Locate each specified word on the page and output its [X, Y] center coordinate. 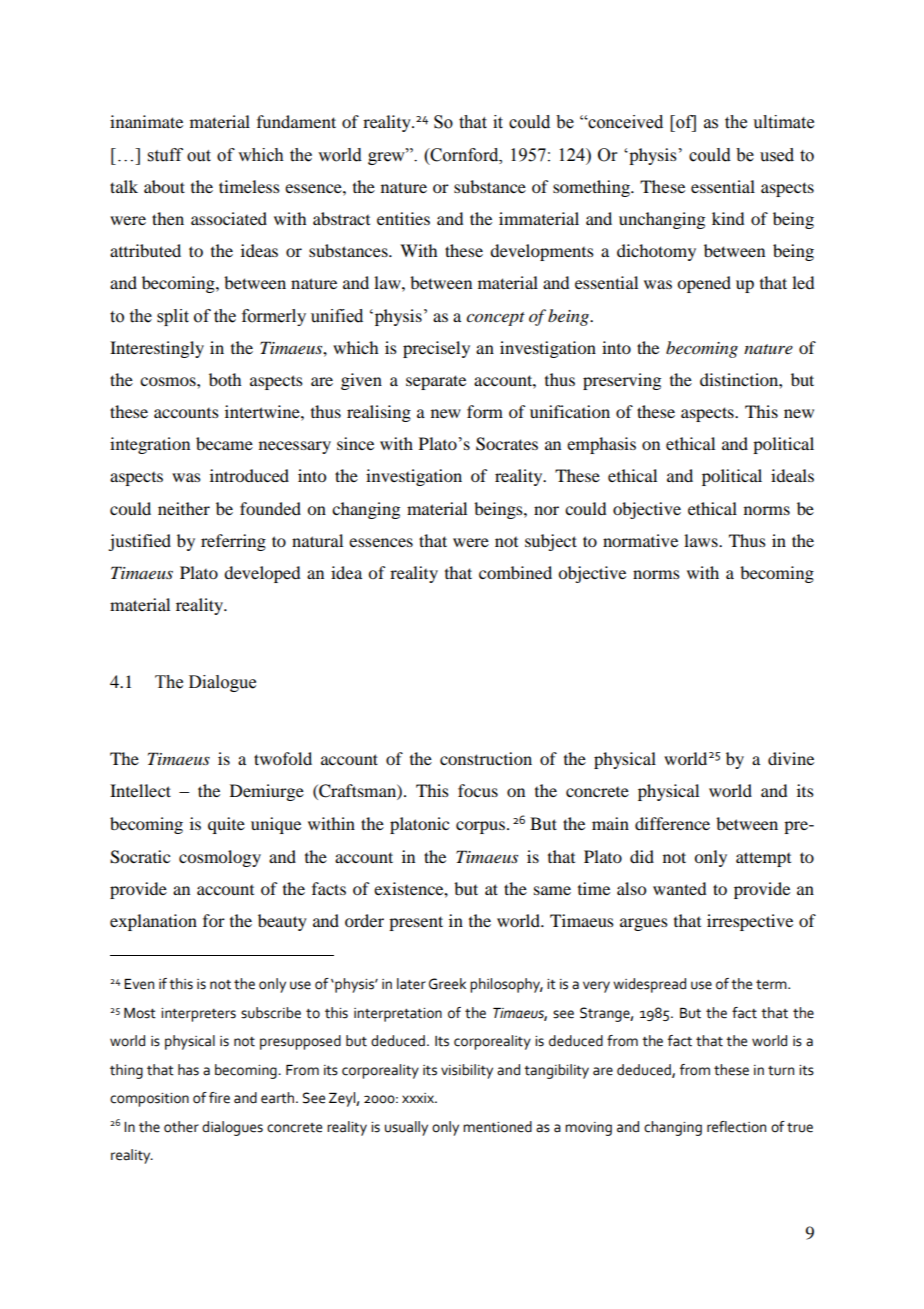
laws [702, 540]
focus [478, 790]
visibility [467, 1071]
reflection [736, 1127]
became [224, 443]
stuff [165, 155]
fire [219, 1098]
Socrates [507, 444]
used [777, 155]
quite [226, 825]
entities [403, 218]
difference [672, 823]
